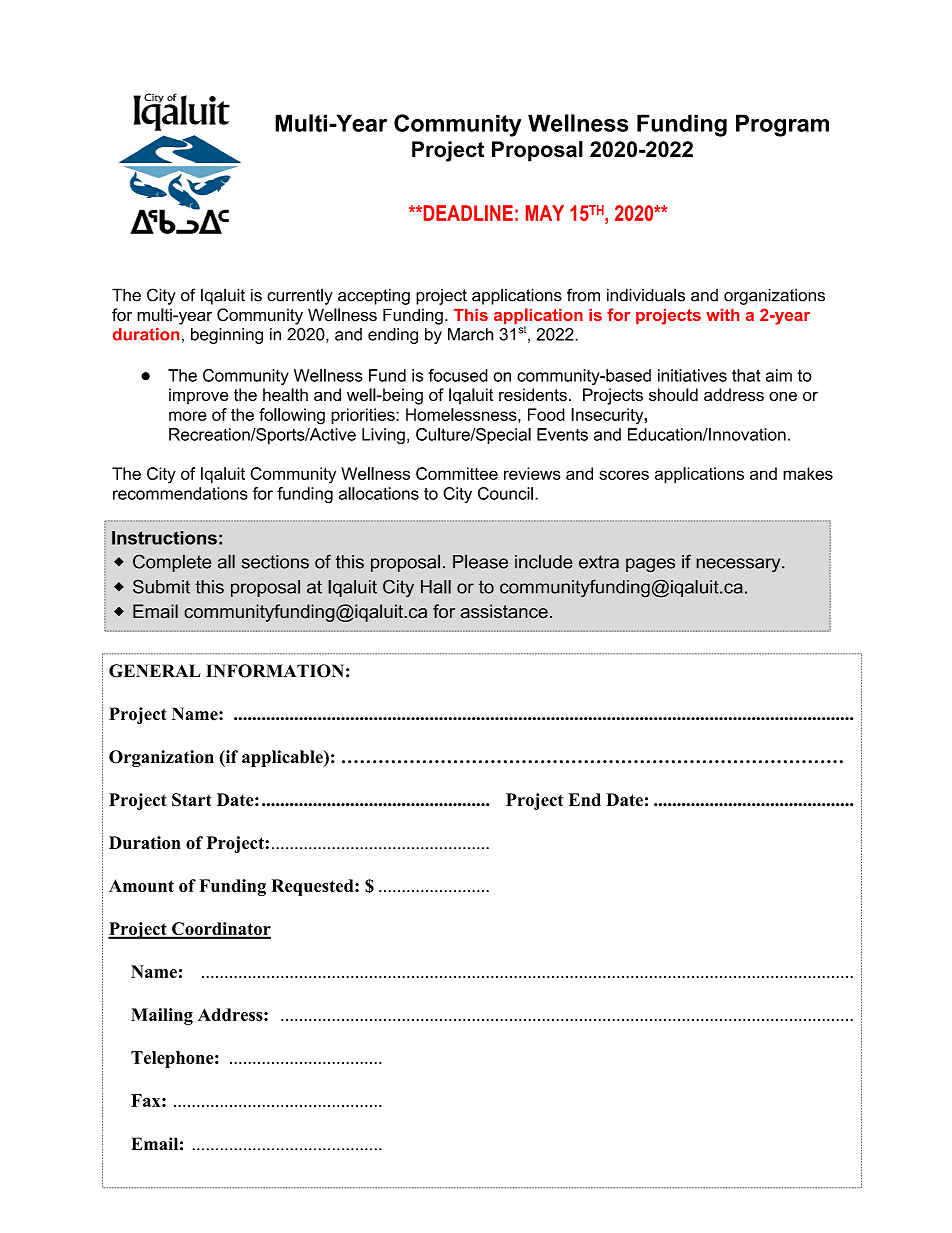 The image size is (952, 1233). I want to click on beginning, so click(227, 336).
